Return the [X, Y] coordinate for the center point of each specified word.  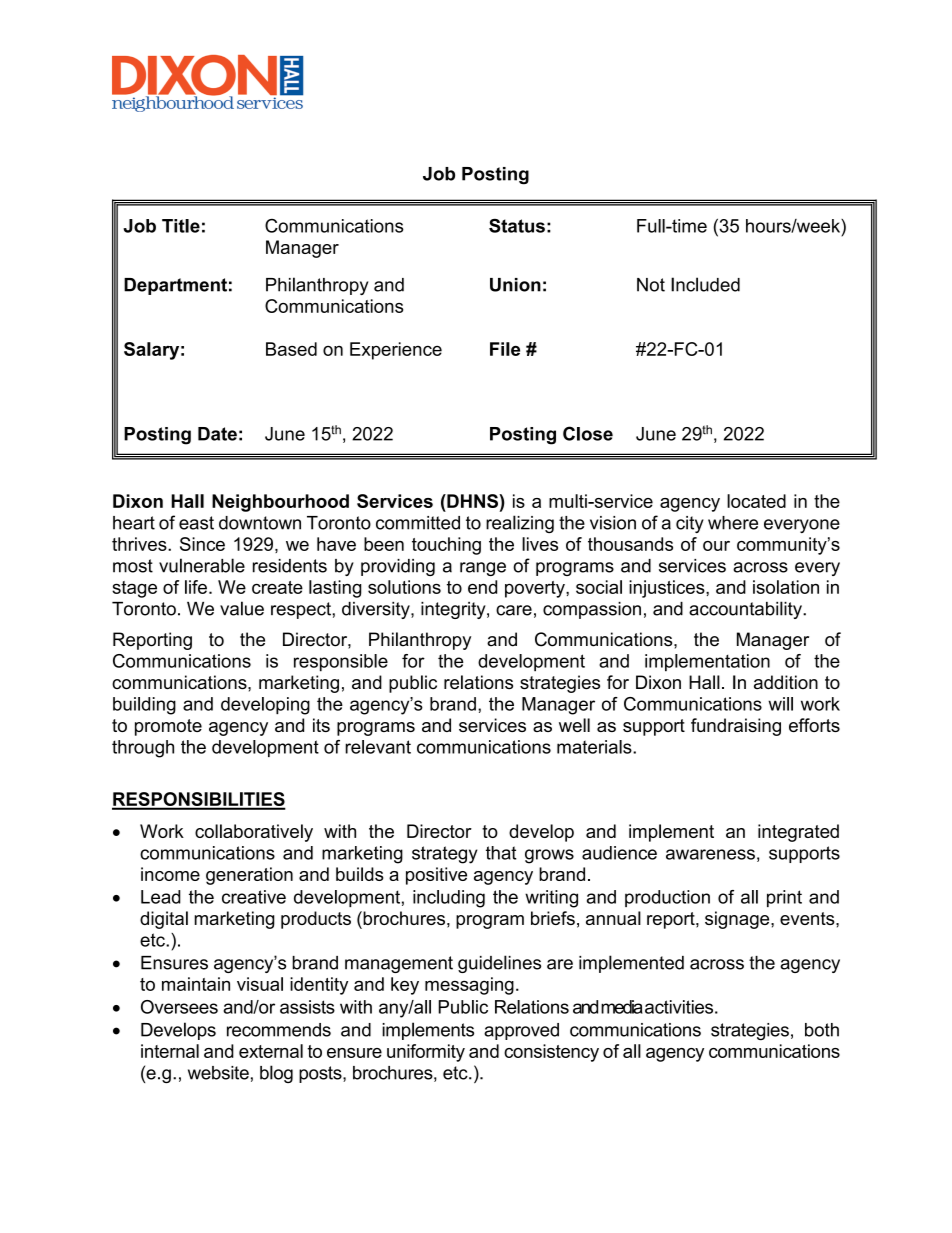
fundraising [736, 727]
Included [705, 284]
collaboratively [254, 833]
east [196, 523]
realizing [520, 524]
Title [181, 226]
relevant [378, 747]
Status [517, 225]
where [733, 523]
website [218, 1073]
